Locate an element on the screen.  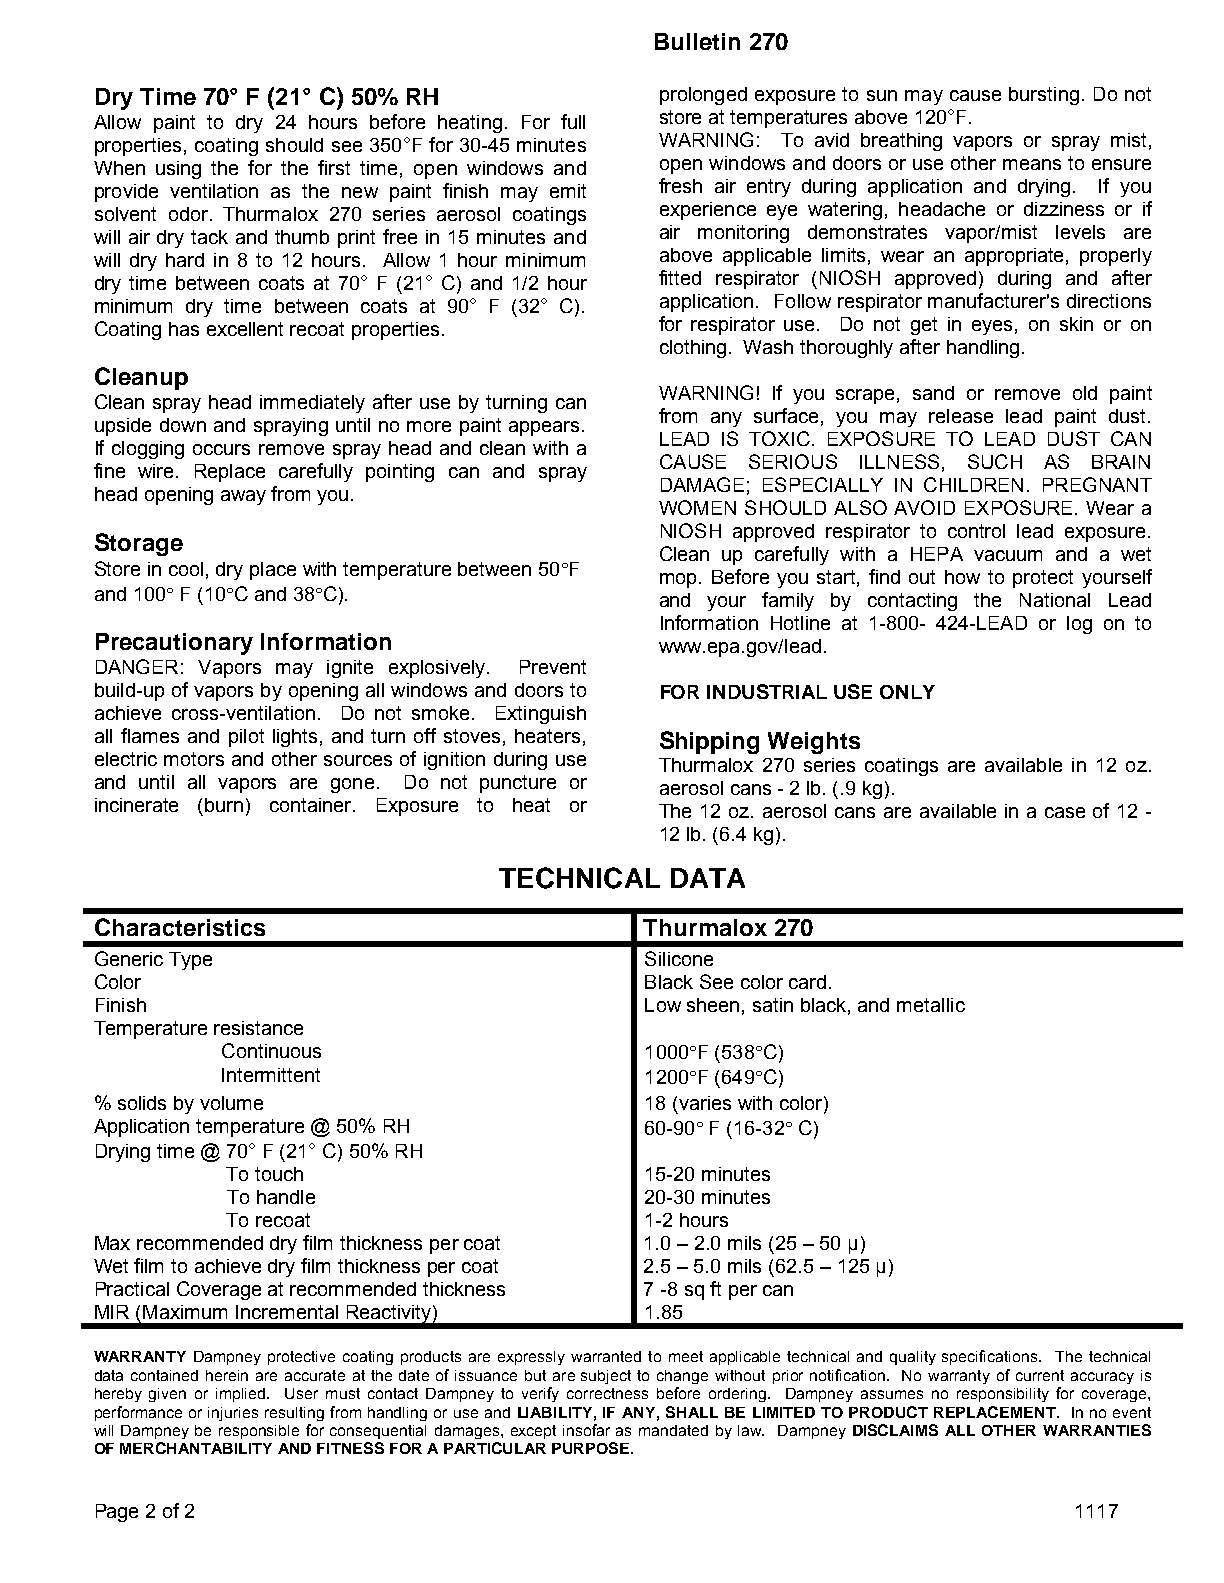
varies is located at coordinates (705, 1103).
